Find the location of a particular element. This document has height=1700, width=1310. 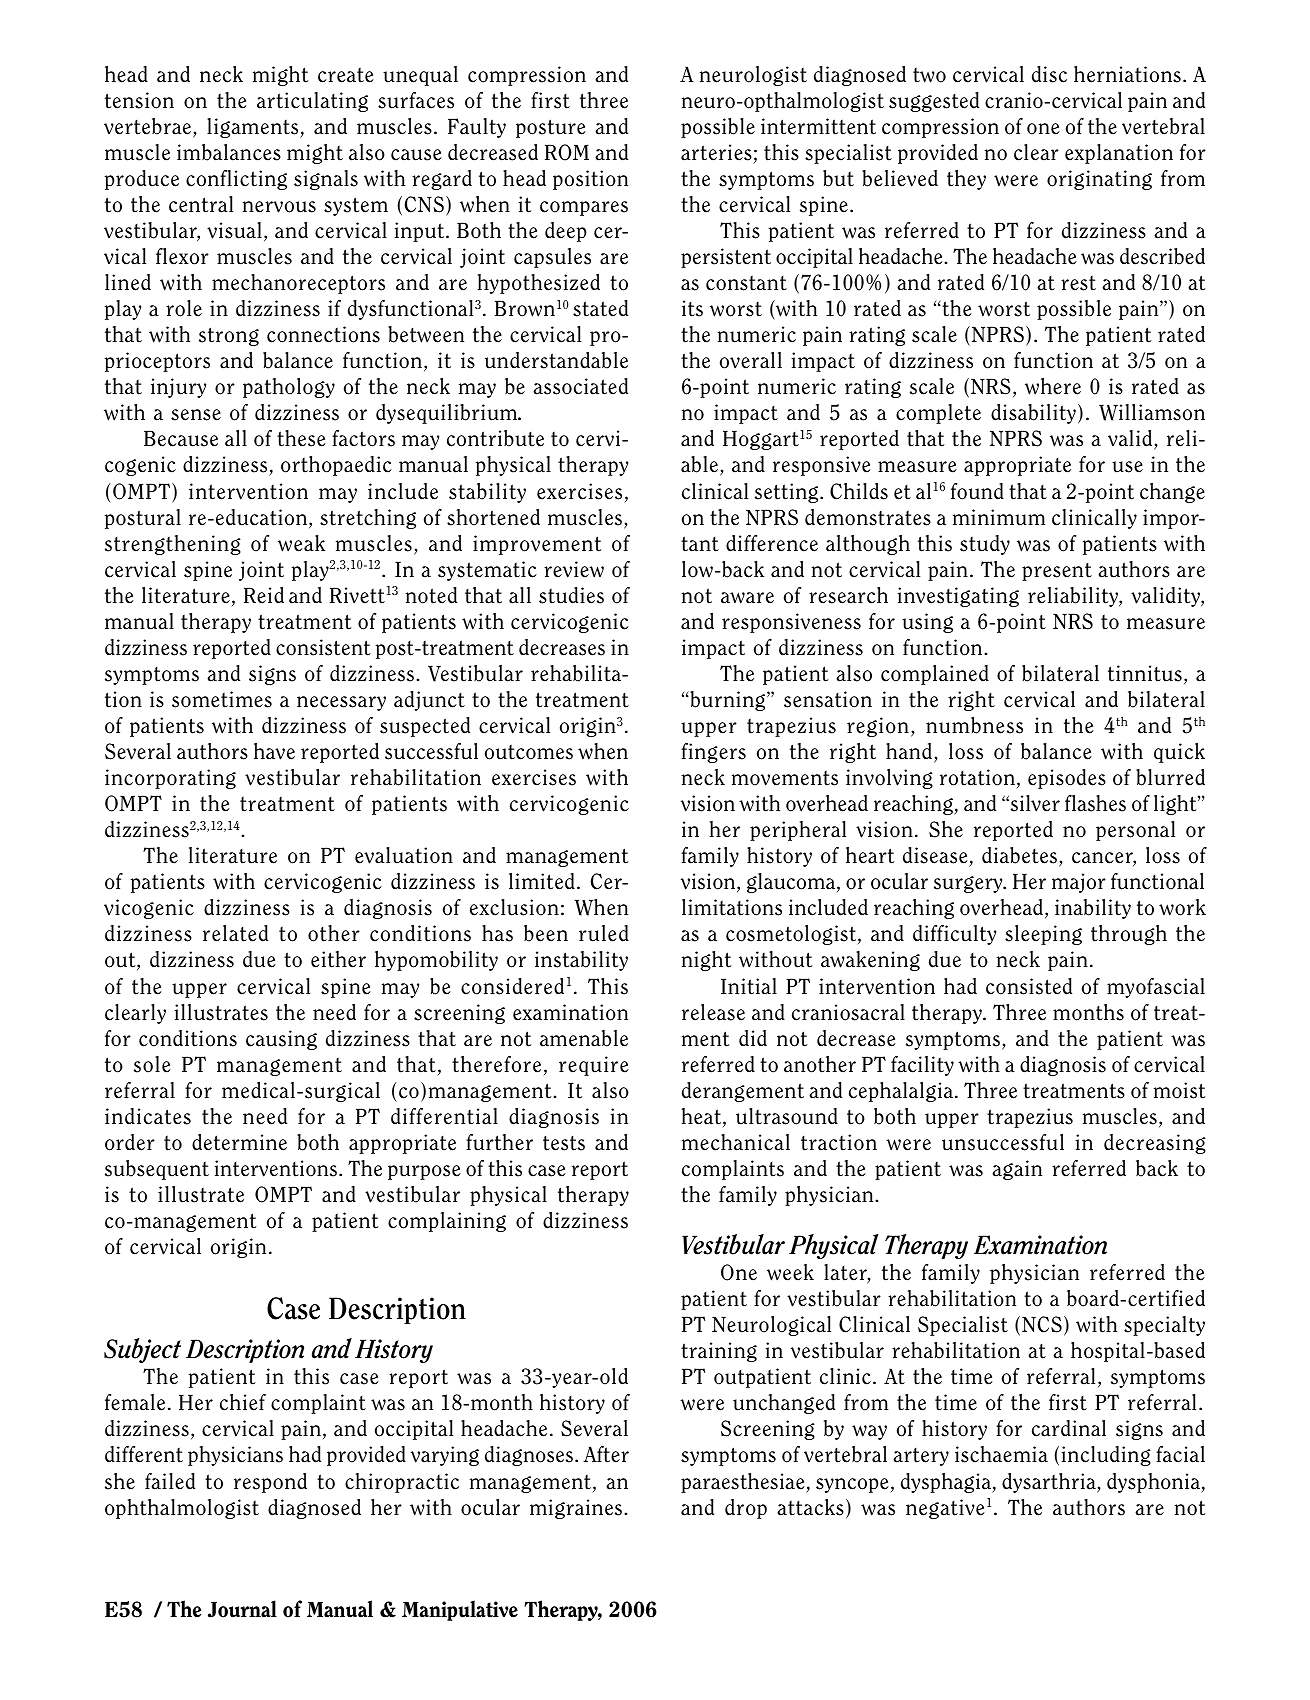

dysarthria is located at coordinates (1050, 1483).
